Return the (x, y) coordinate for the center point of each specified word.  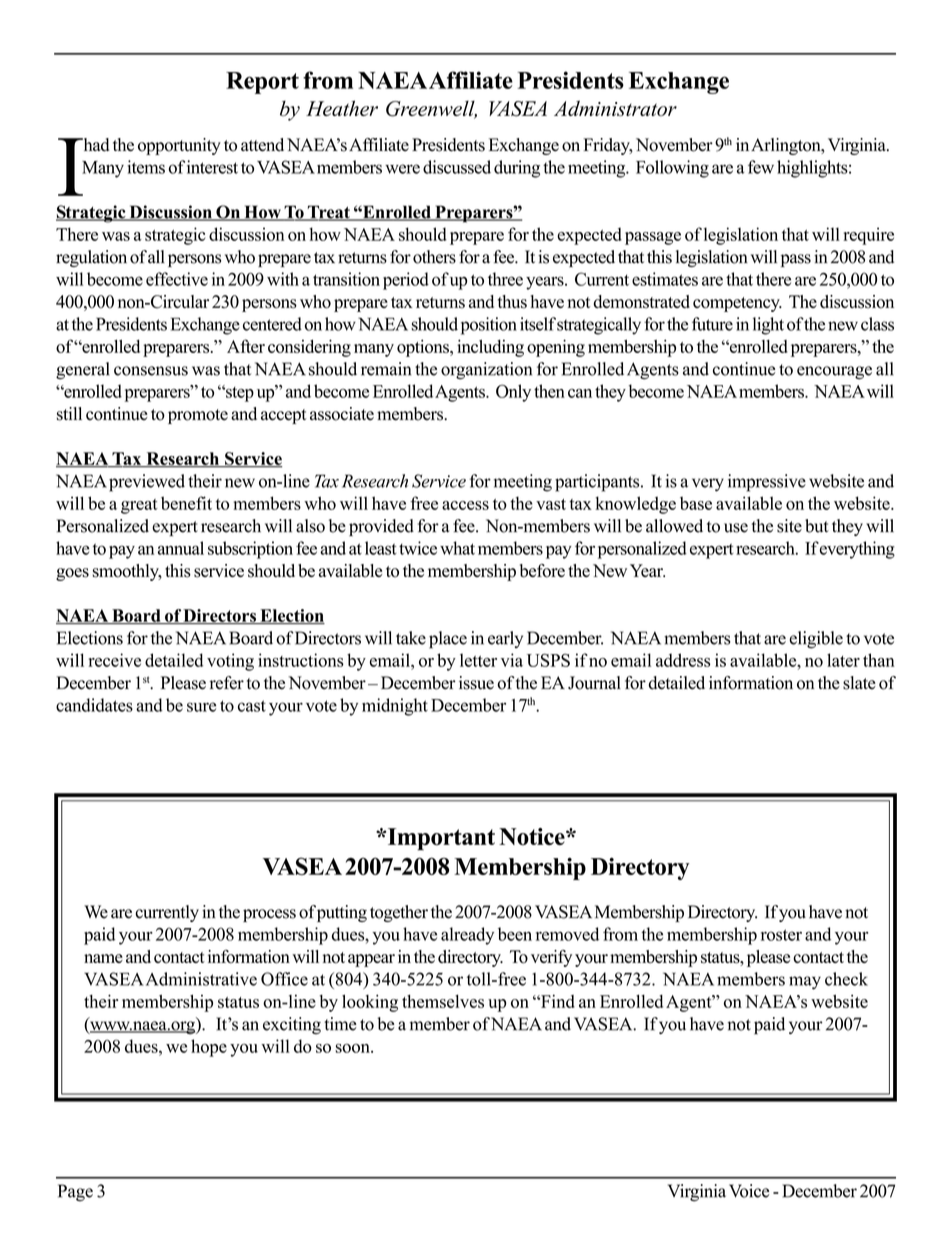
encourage (834, 373)
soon (353, 1048)
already (467, 936)
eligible (816, 640)
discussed (457, 167)
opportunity (179, 146)
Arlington (787, 146)
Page (75, 1193)
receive (114, 660)
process (269, 915)
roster (781, 935)
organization (486, 371)
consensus (151, 371)
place (448, 640)
